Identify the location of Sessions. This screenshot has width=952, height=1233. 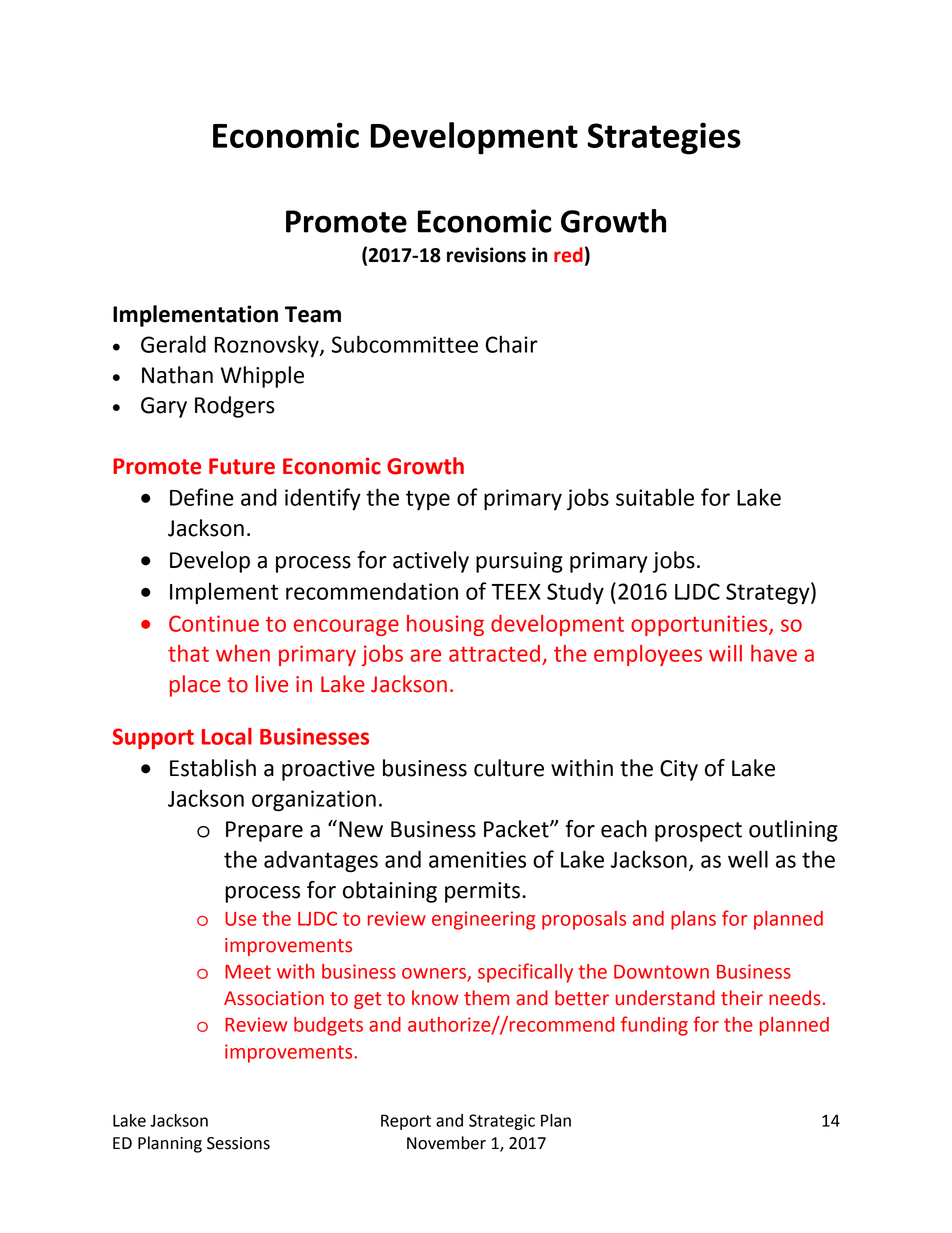
(238, 1143).
